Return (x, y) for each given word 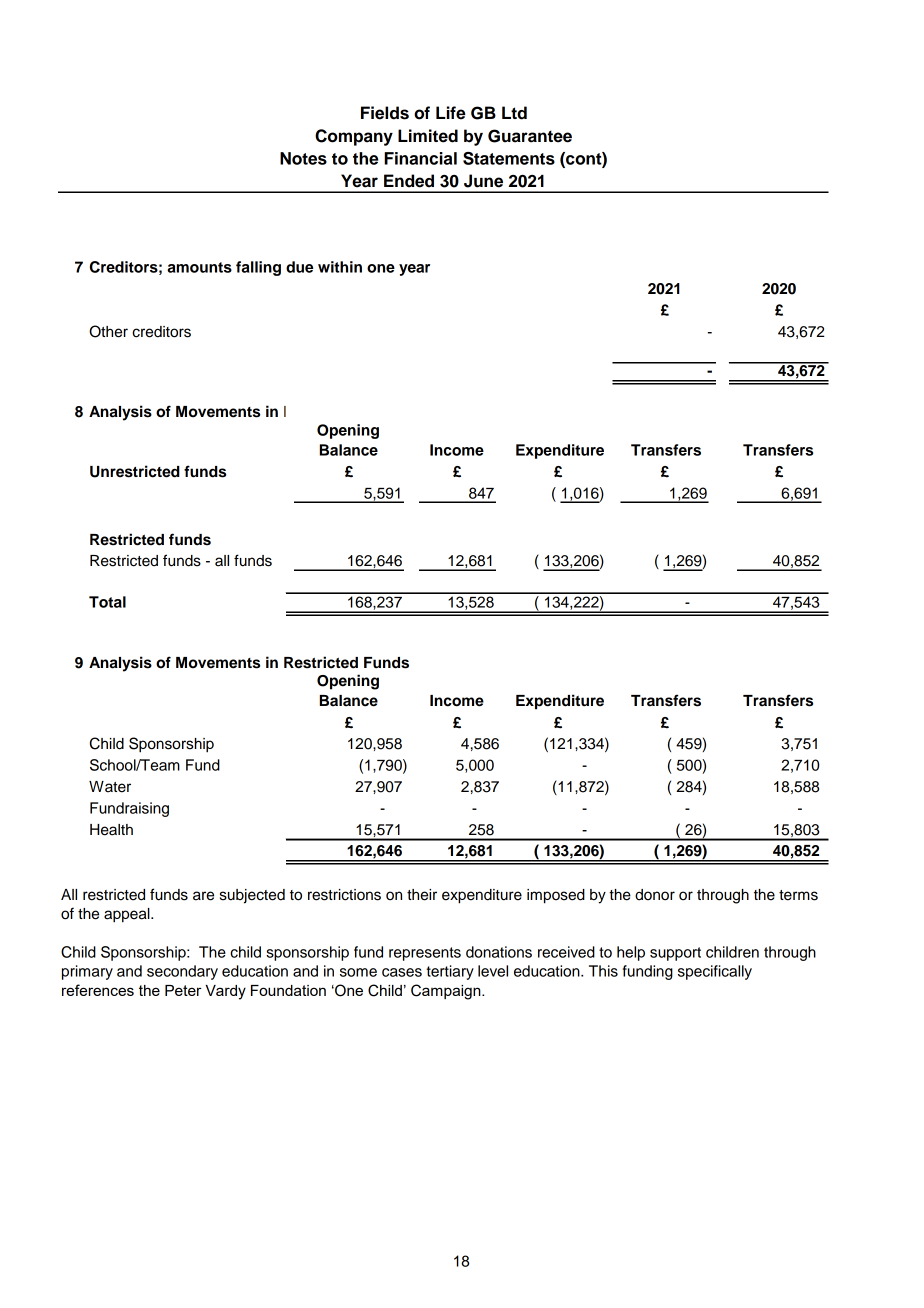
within (340, 267)
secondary (182, 972)
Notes (303, 158)
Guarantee (530, 136)
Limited (428, 136)
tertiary (450, 972)
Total (107, 602)
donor (655, 895)
